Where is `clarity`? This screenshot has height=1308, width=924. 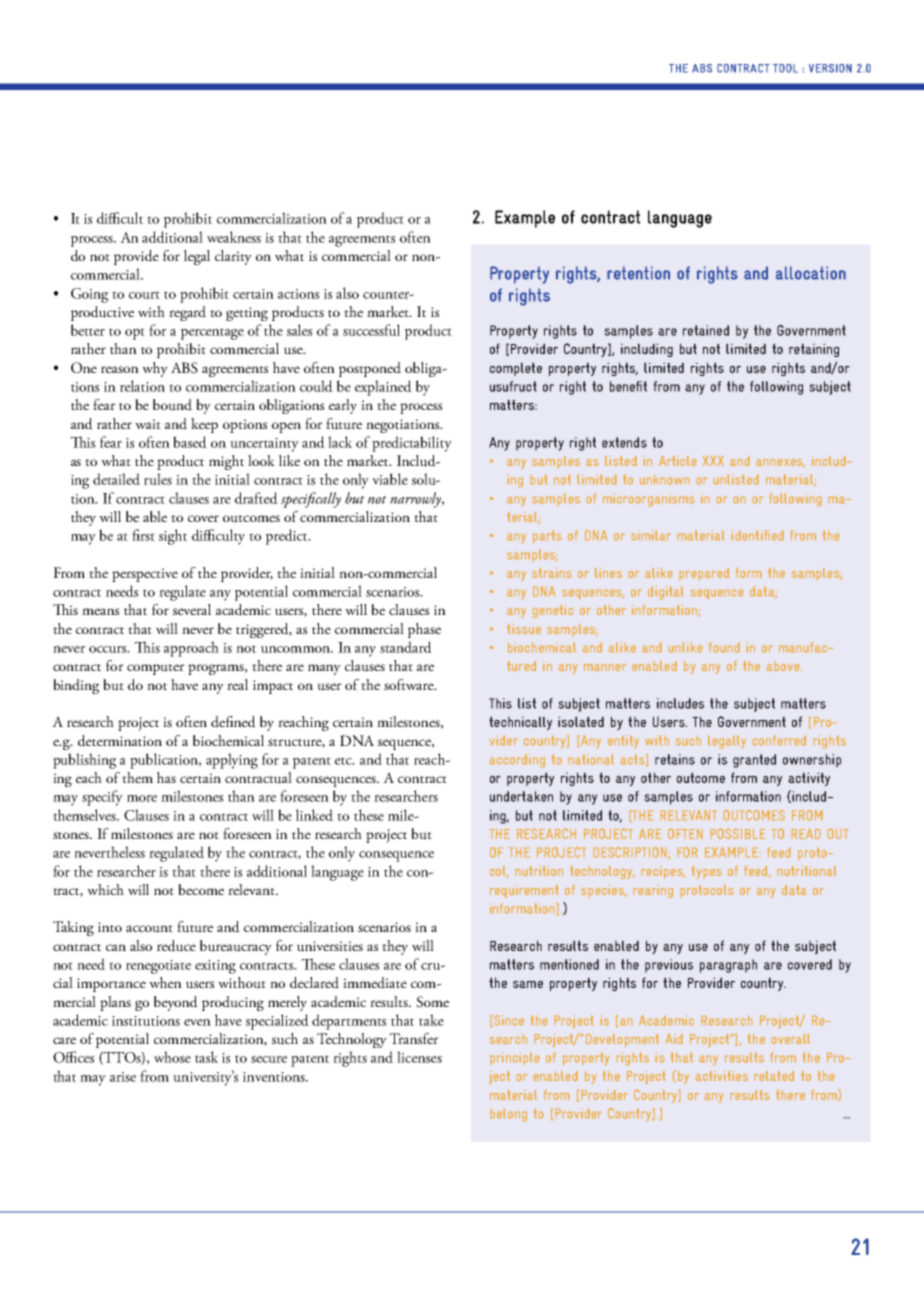 clarity is located at coordinates (233, 257).
